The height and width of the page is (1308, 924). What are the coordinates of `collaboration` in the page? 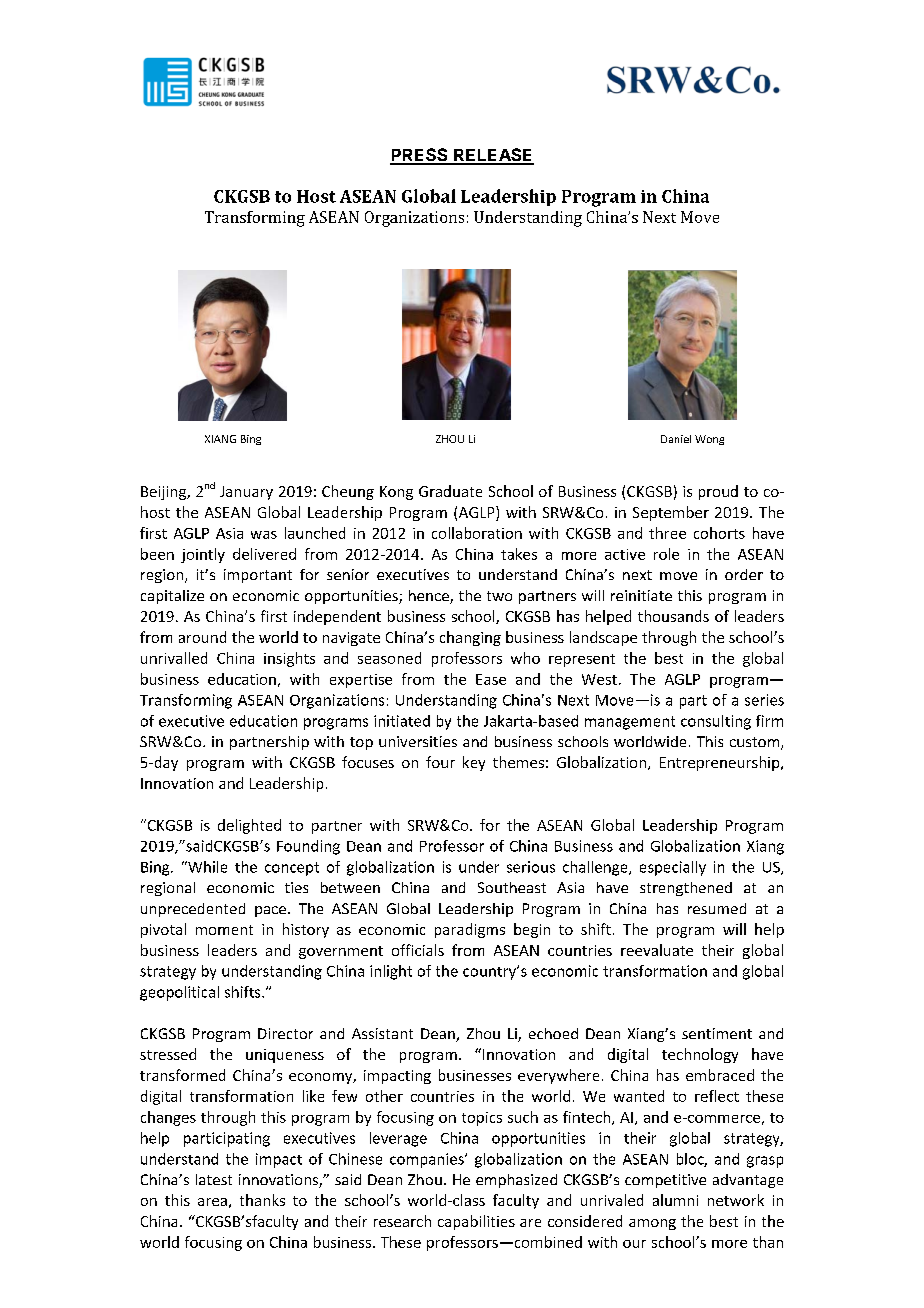 It's located at (477, 533).
